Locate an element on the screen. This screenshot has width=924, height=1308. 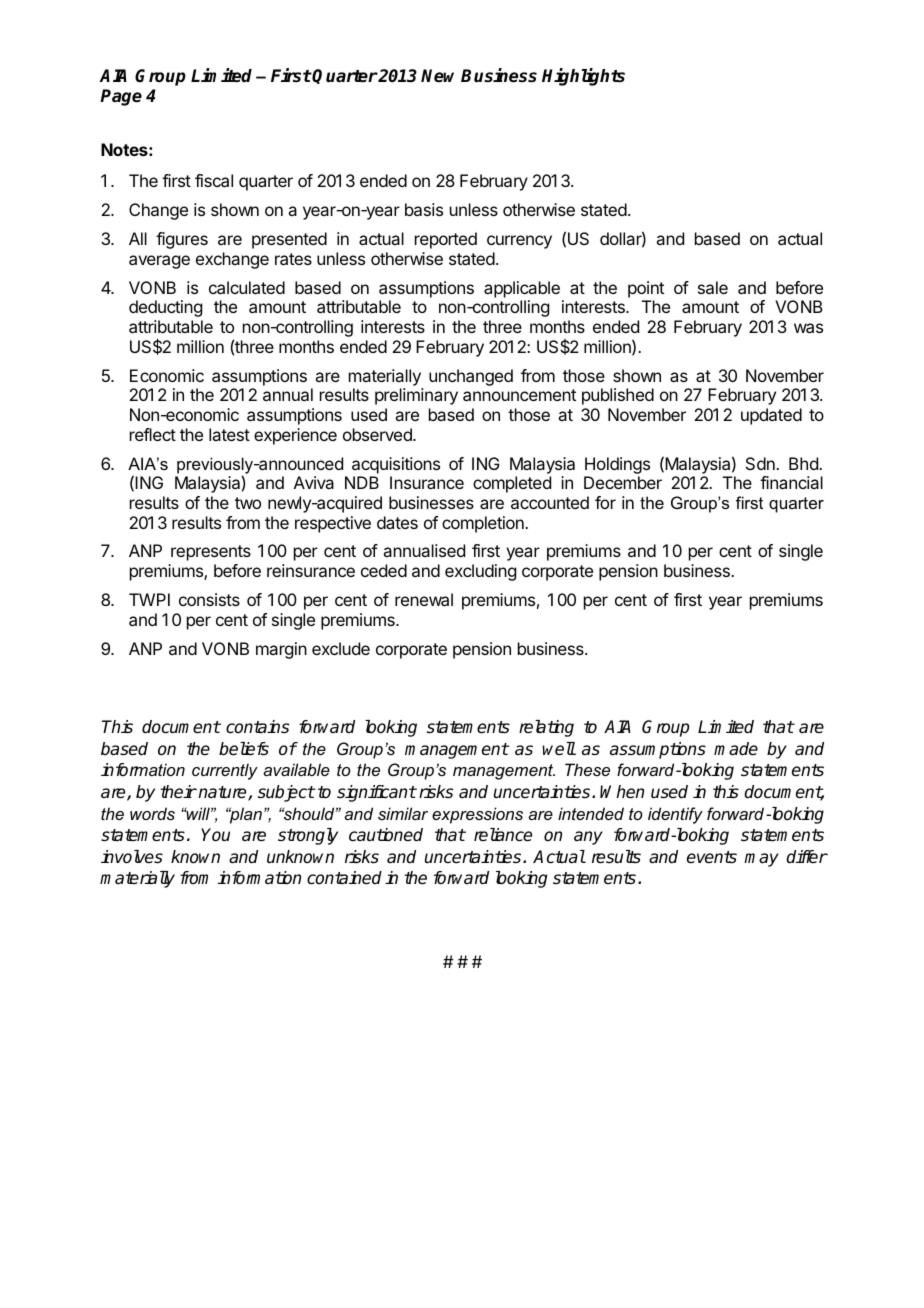
reliance is located at coordinates (503, 835).
